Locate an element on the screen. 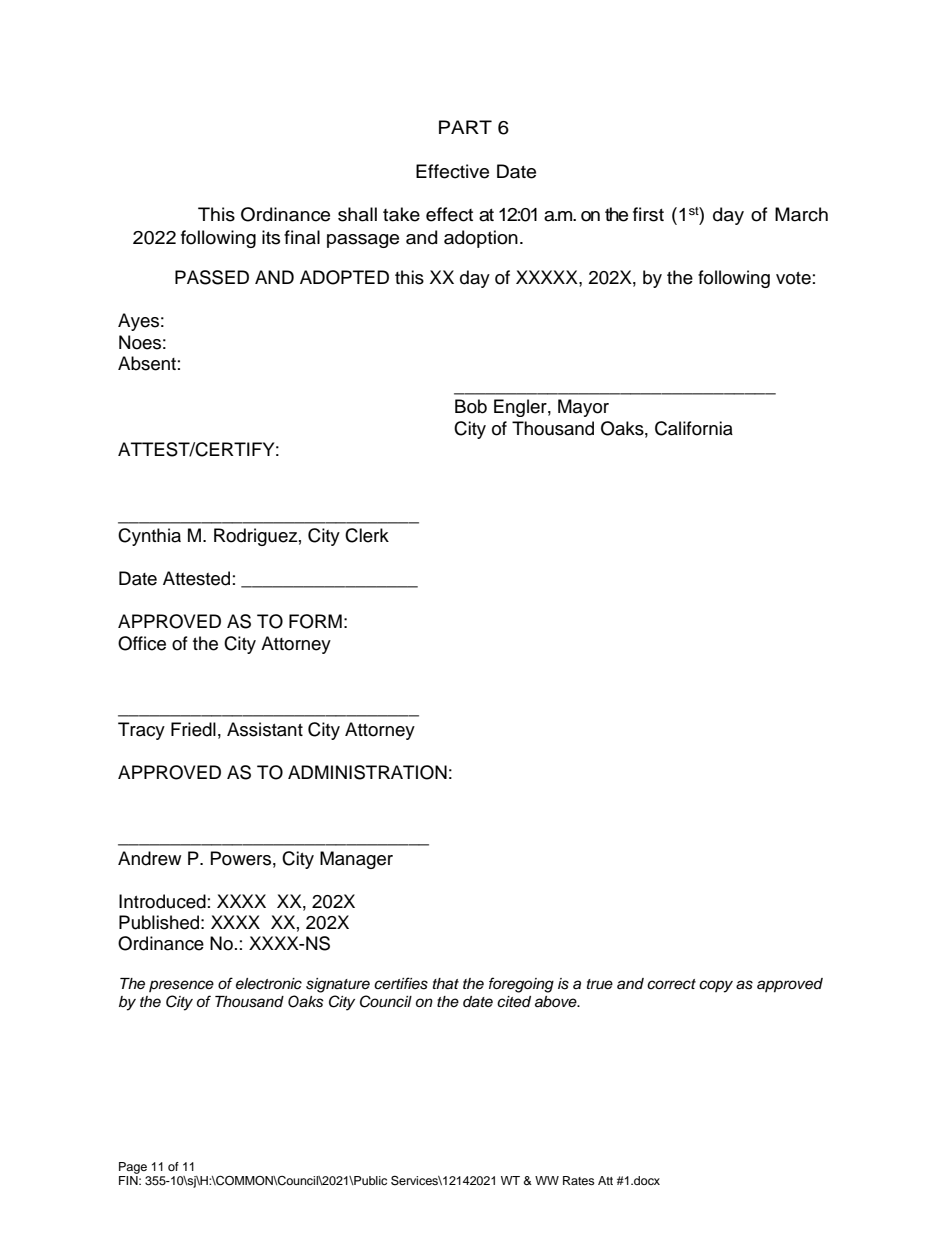 This screenshot has width=952, height=1233. Rates is located at coordinates (579, 1180).
